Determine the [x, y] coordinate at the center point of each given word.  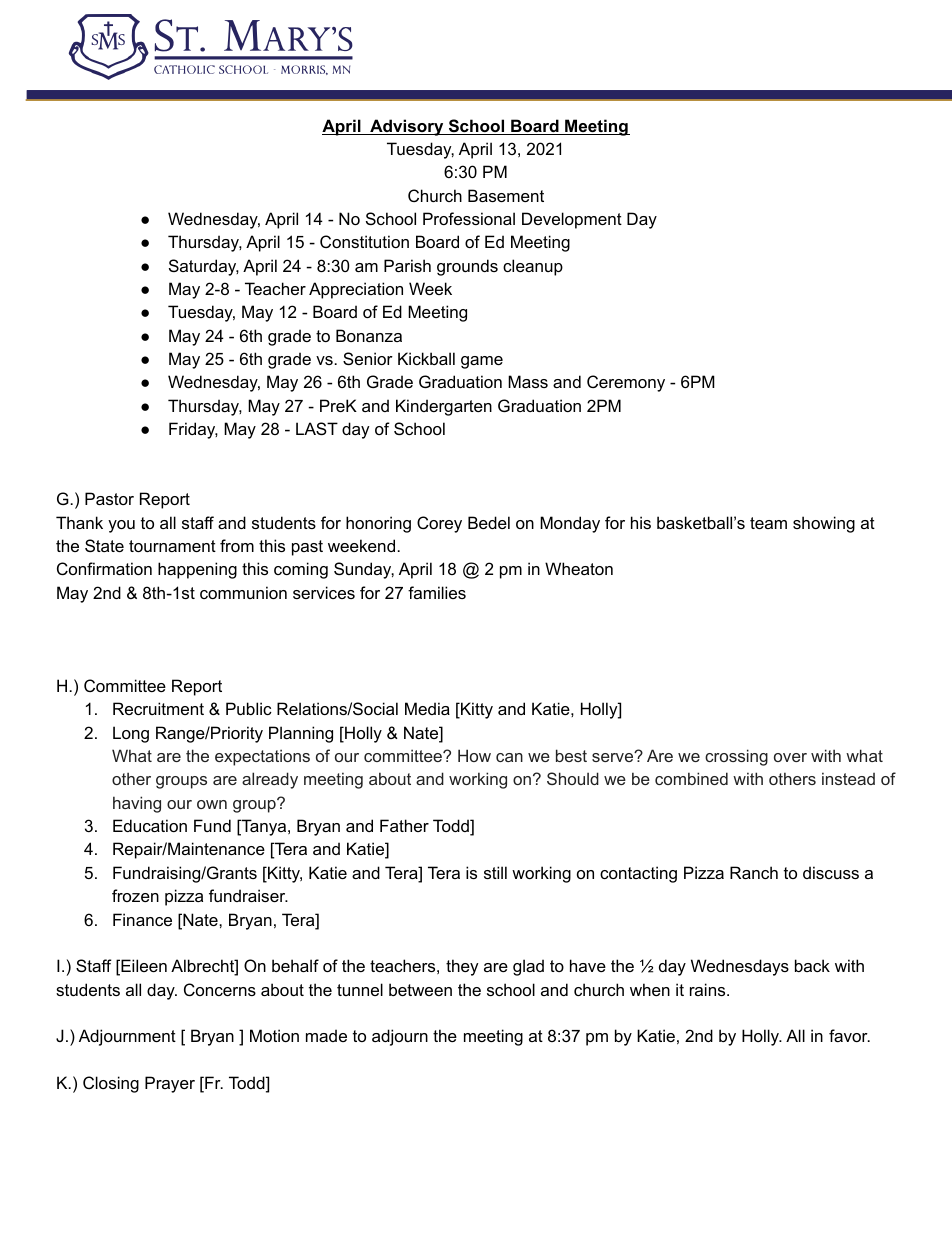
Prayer [170, 1084]
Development [572, 220]
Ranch [754, 872]
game [482, 362]
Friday [193, 430]
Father [404, 825]
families [437, 592]
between [420, 989]
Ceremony [626, 383]
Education [150, 825]
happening [197, 570]
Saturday [204, 267]
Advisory [407, 127]
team [768, 523]
